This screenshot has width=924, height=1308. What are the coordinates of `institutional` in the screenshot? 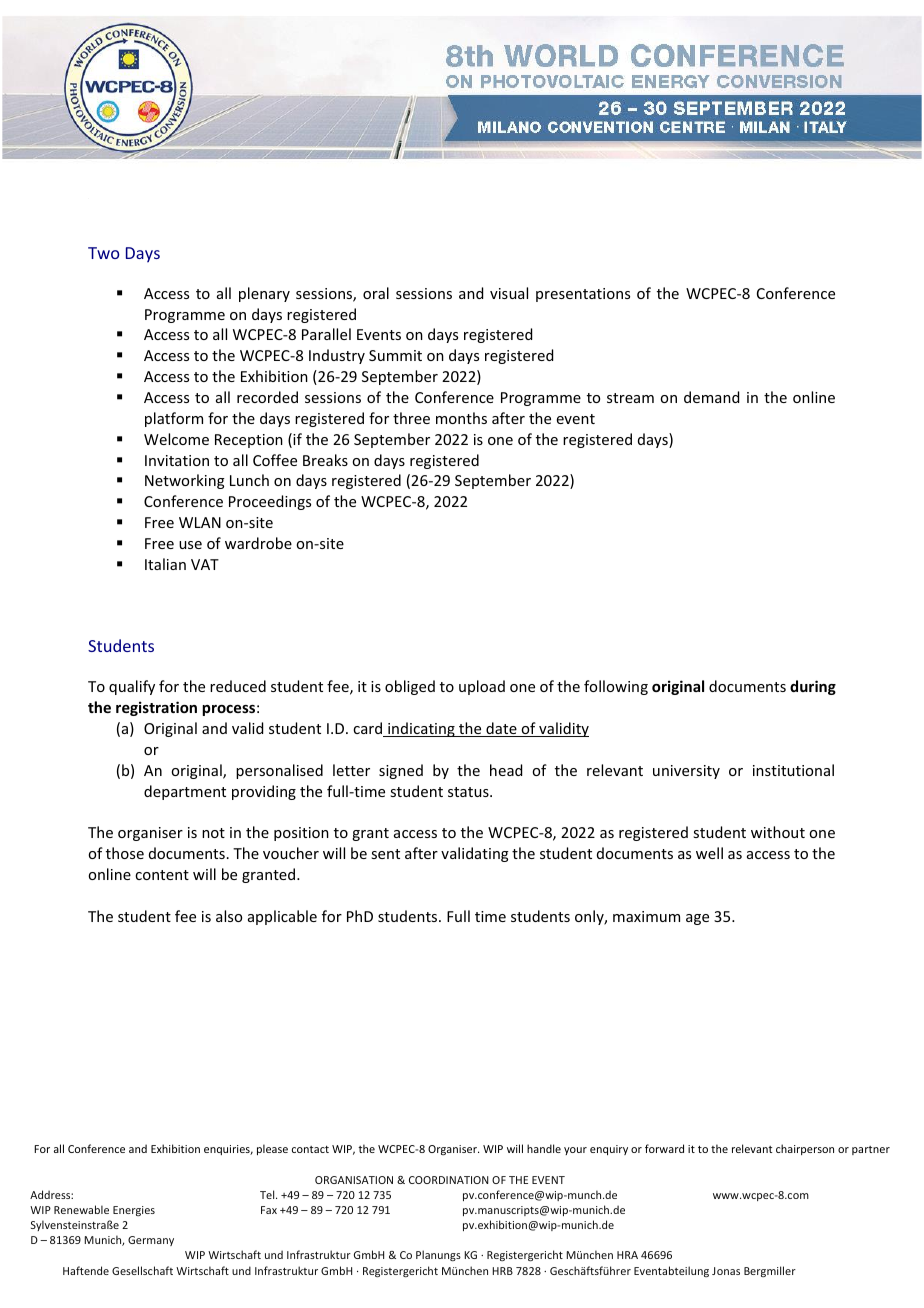 It's located at (793, 770).
